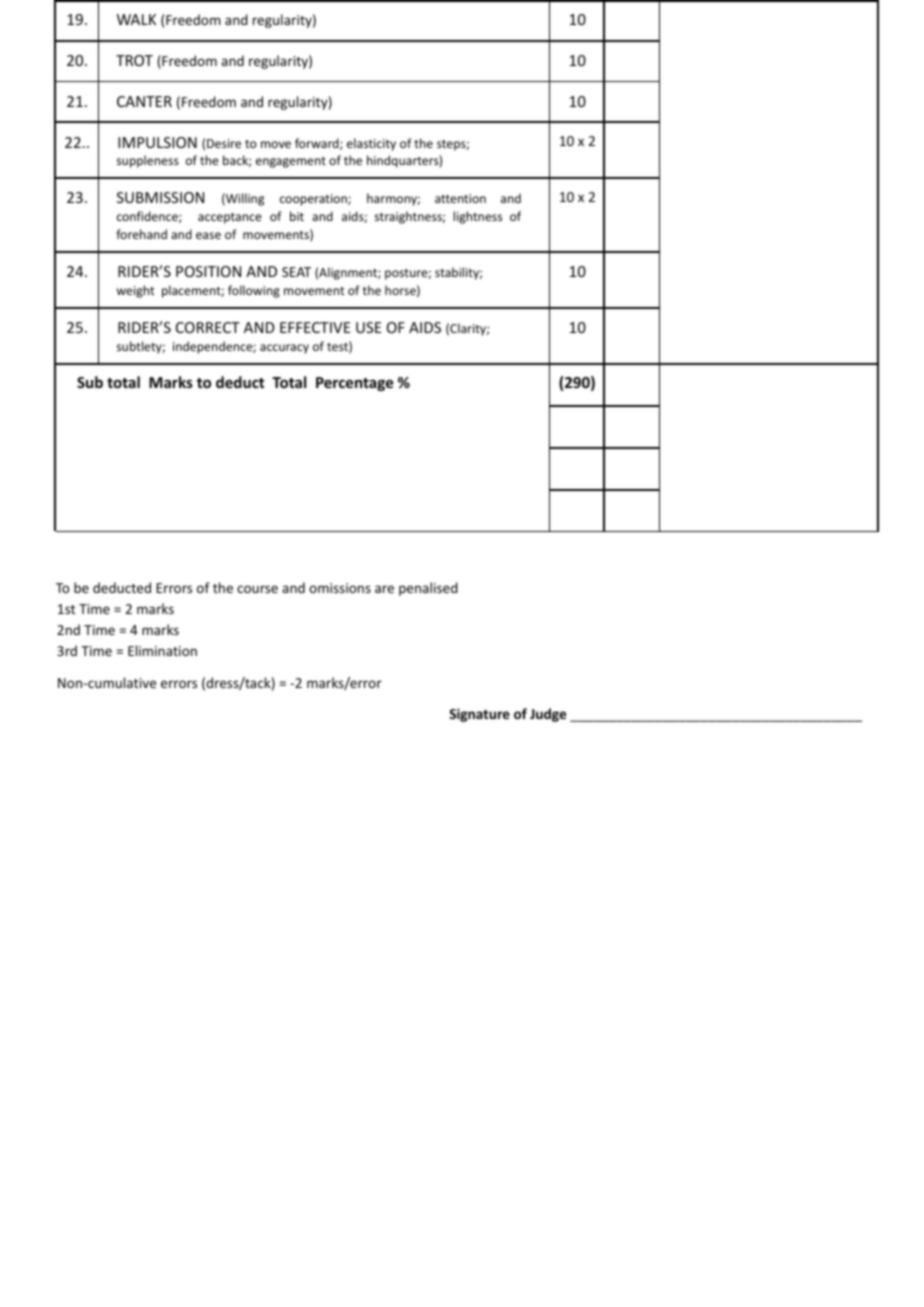  What do you see at coordinates (162, 650) in the screenshot?
I see `Elimination` at bounding box center [162, 650].
